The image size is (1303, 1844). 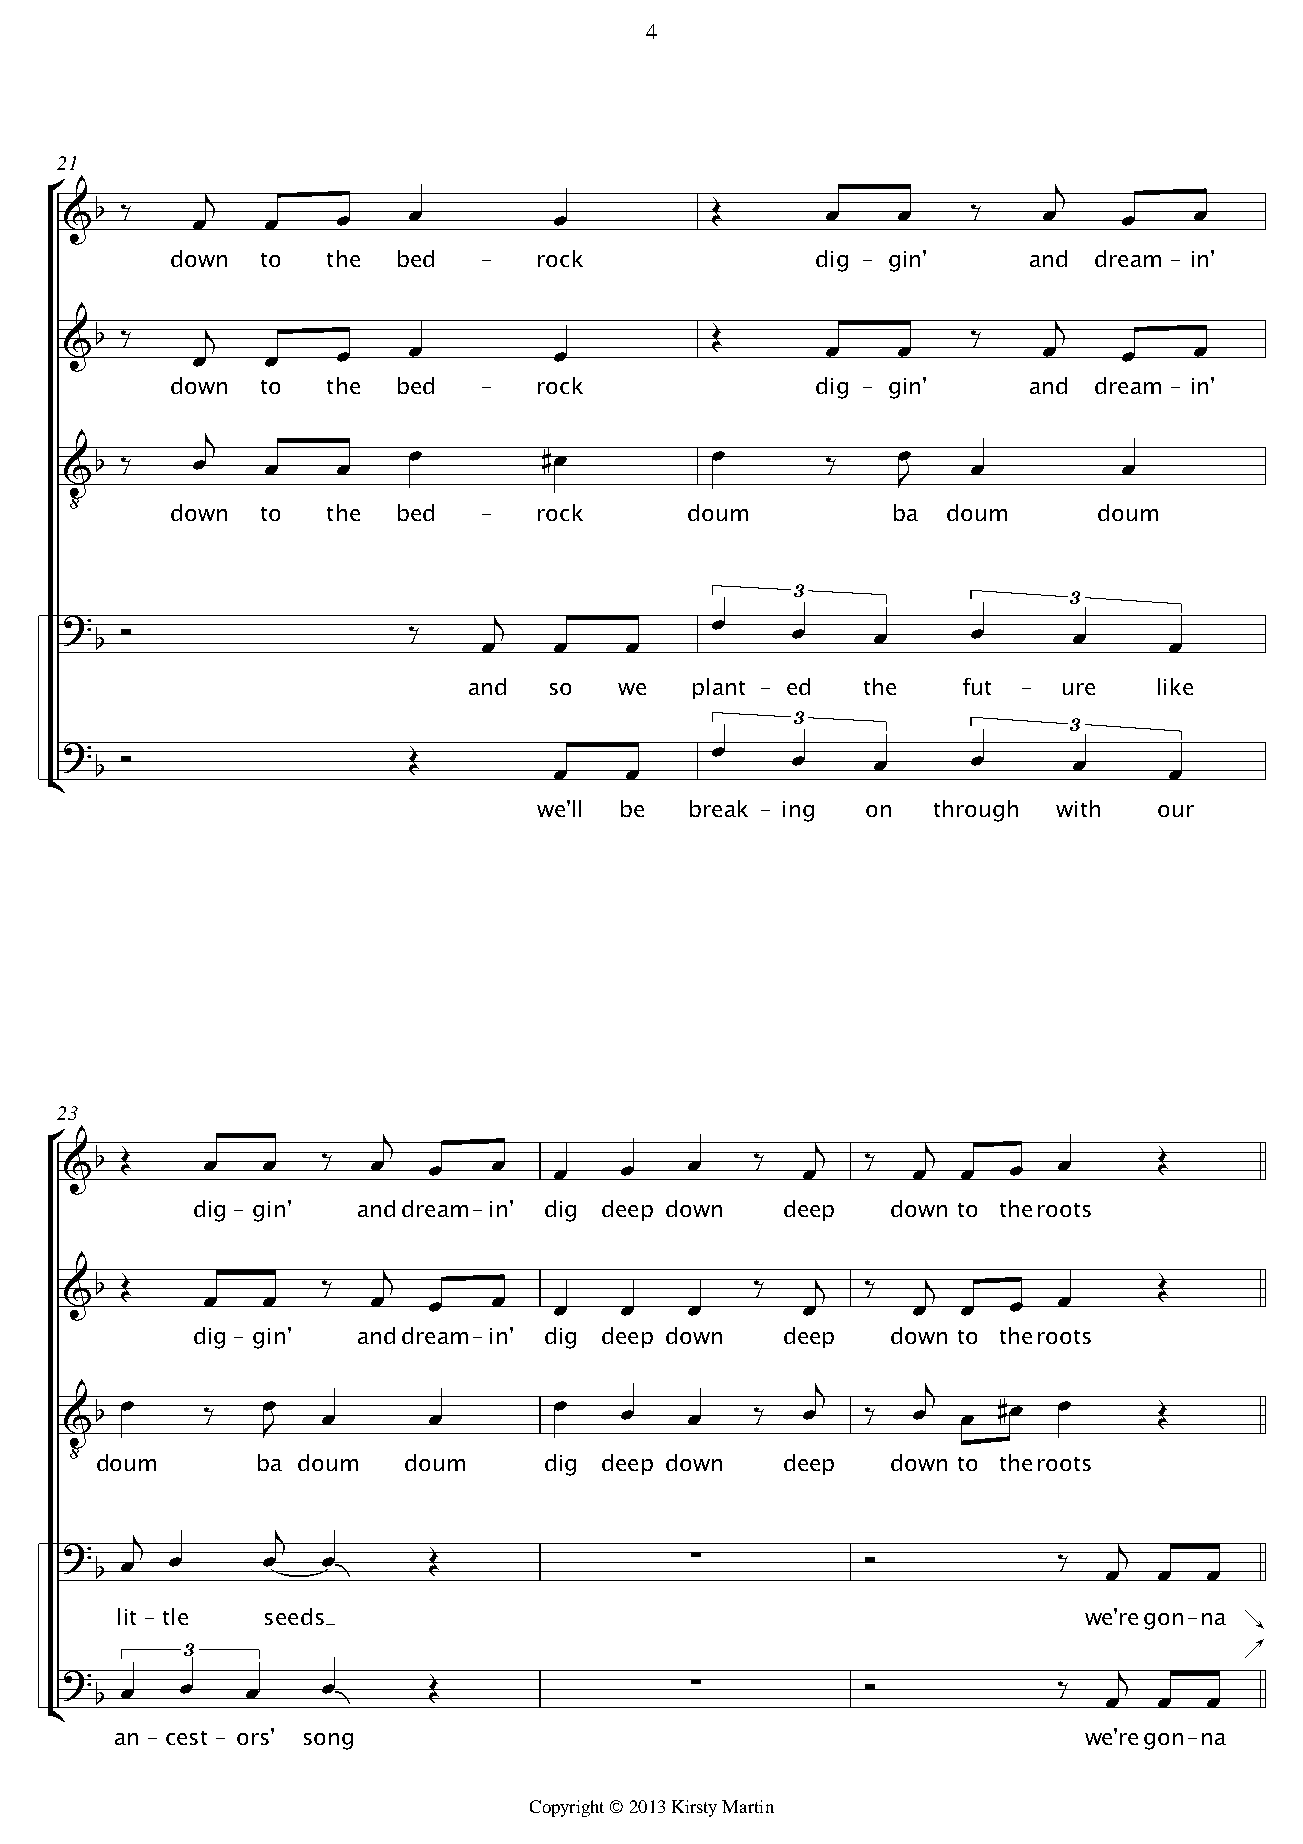 What do you see at coordinates (253, 1739) in the image?
I see `ors` at bounding box center [253, 1739].
